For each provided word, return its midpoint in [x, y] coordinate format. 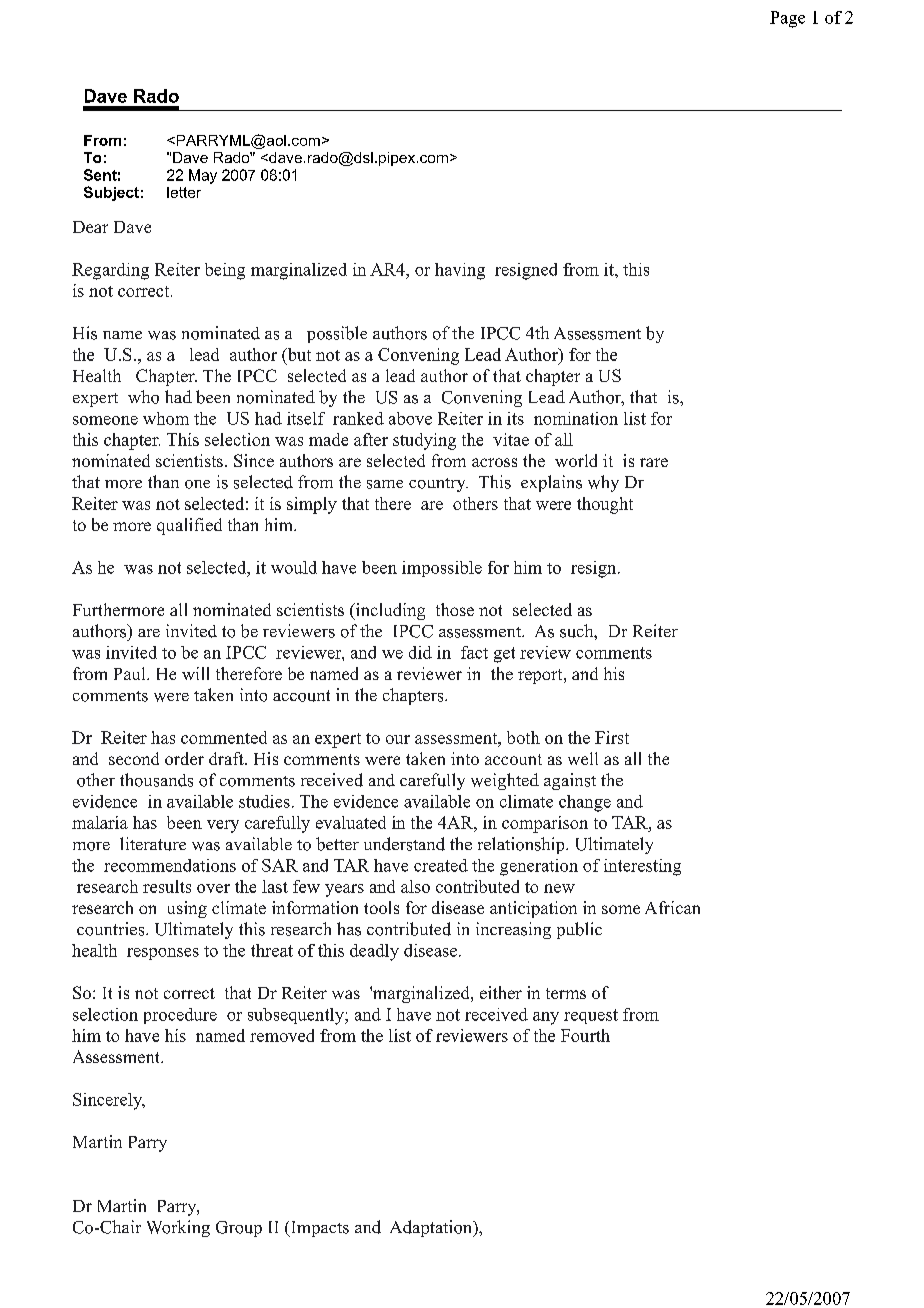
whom [166, 418]
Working [178, 1228]
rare [654, 462]
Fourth [585, 1035]
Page [787, 19]
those [455, 609]
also [415, 886]
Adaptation [432, 1228]
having [460, 271]
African [672, 907]
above [410, 418]
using [187, 909]
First [612, 737]
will [195, 673]
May [203, 176]
